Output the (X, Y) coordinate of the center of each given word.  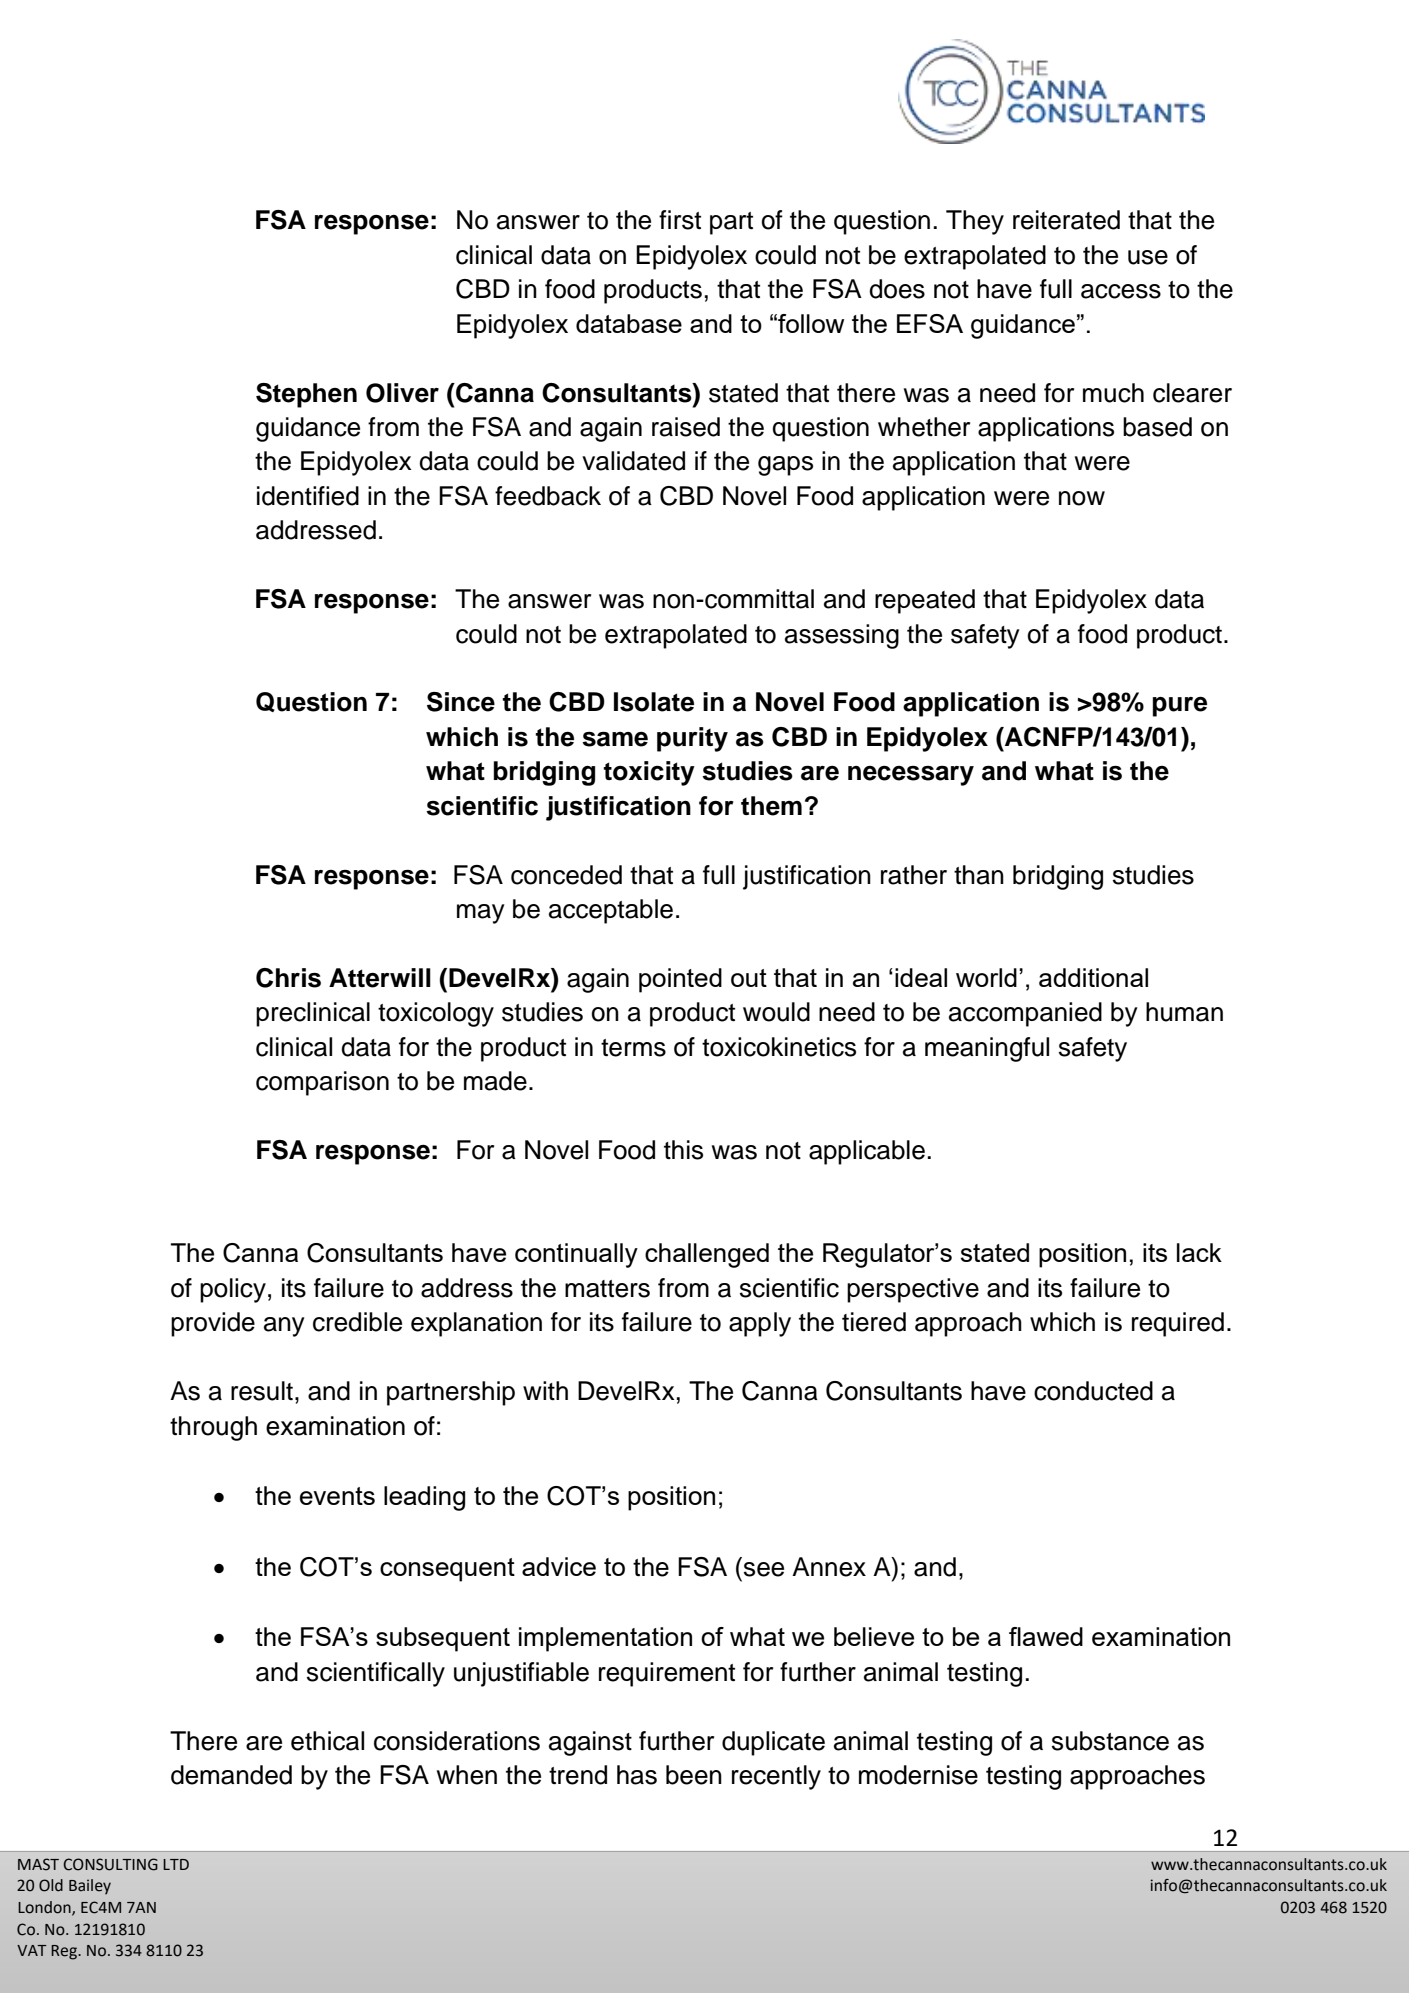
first (680, 220)
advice (559, 1566)
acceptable (611, 911)
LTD (176, 1864)
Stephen (306, 395)
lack (1199, 1252)
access (1121, 291)
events (337, 1496)
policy (233, 1290)
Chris (288, 978)
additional (1093, 977)
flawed (1046, 1636)
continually (576, 1255)
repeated (925, 601)
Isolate (654, 702)
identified (308, 496)
